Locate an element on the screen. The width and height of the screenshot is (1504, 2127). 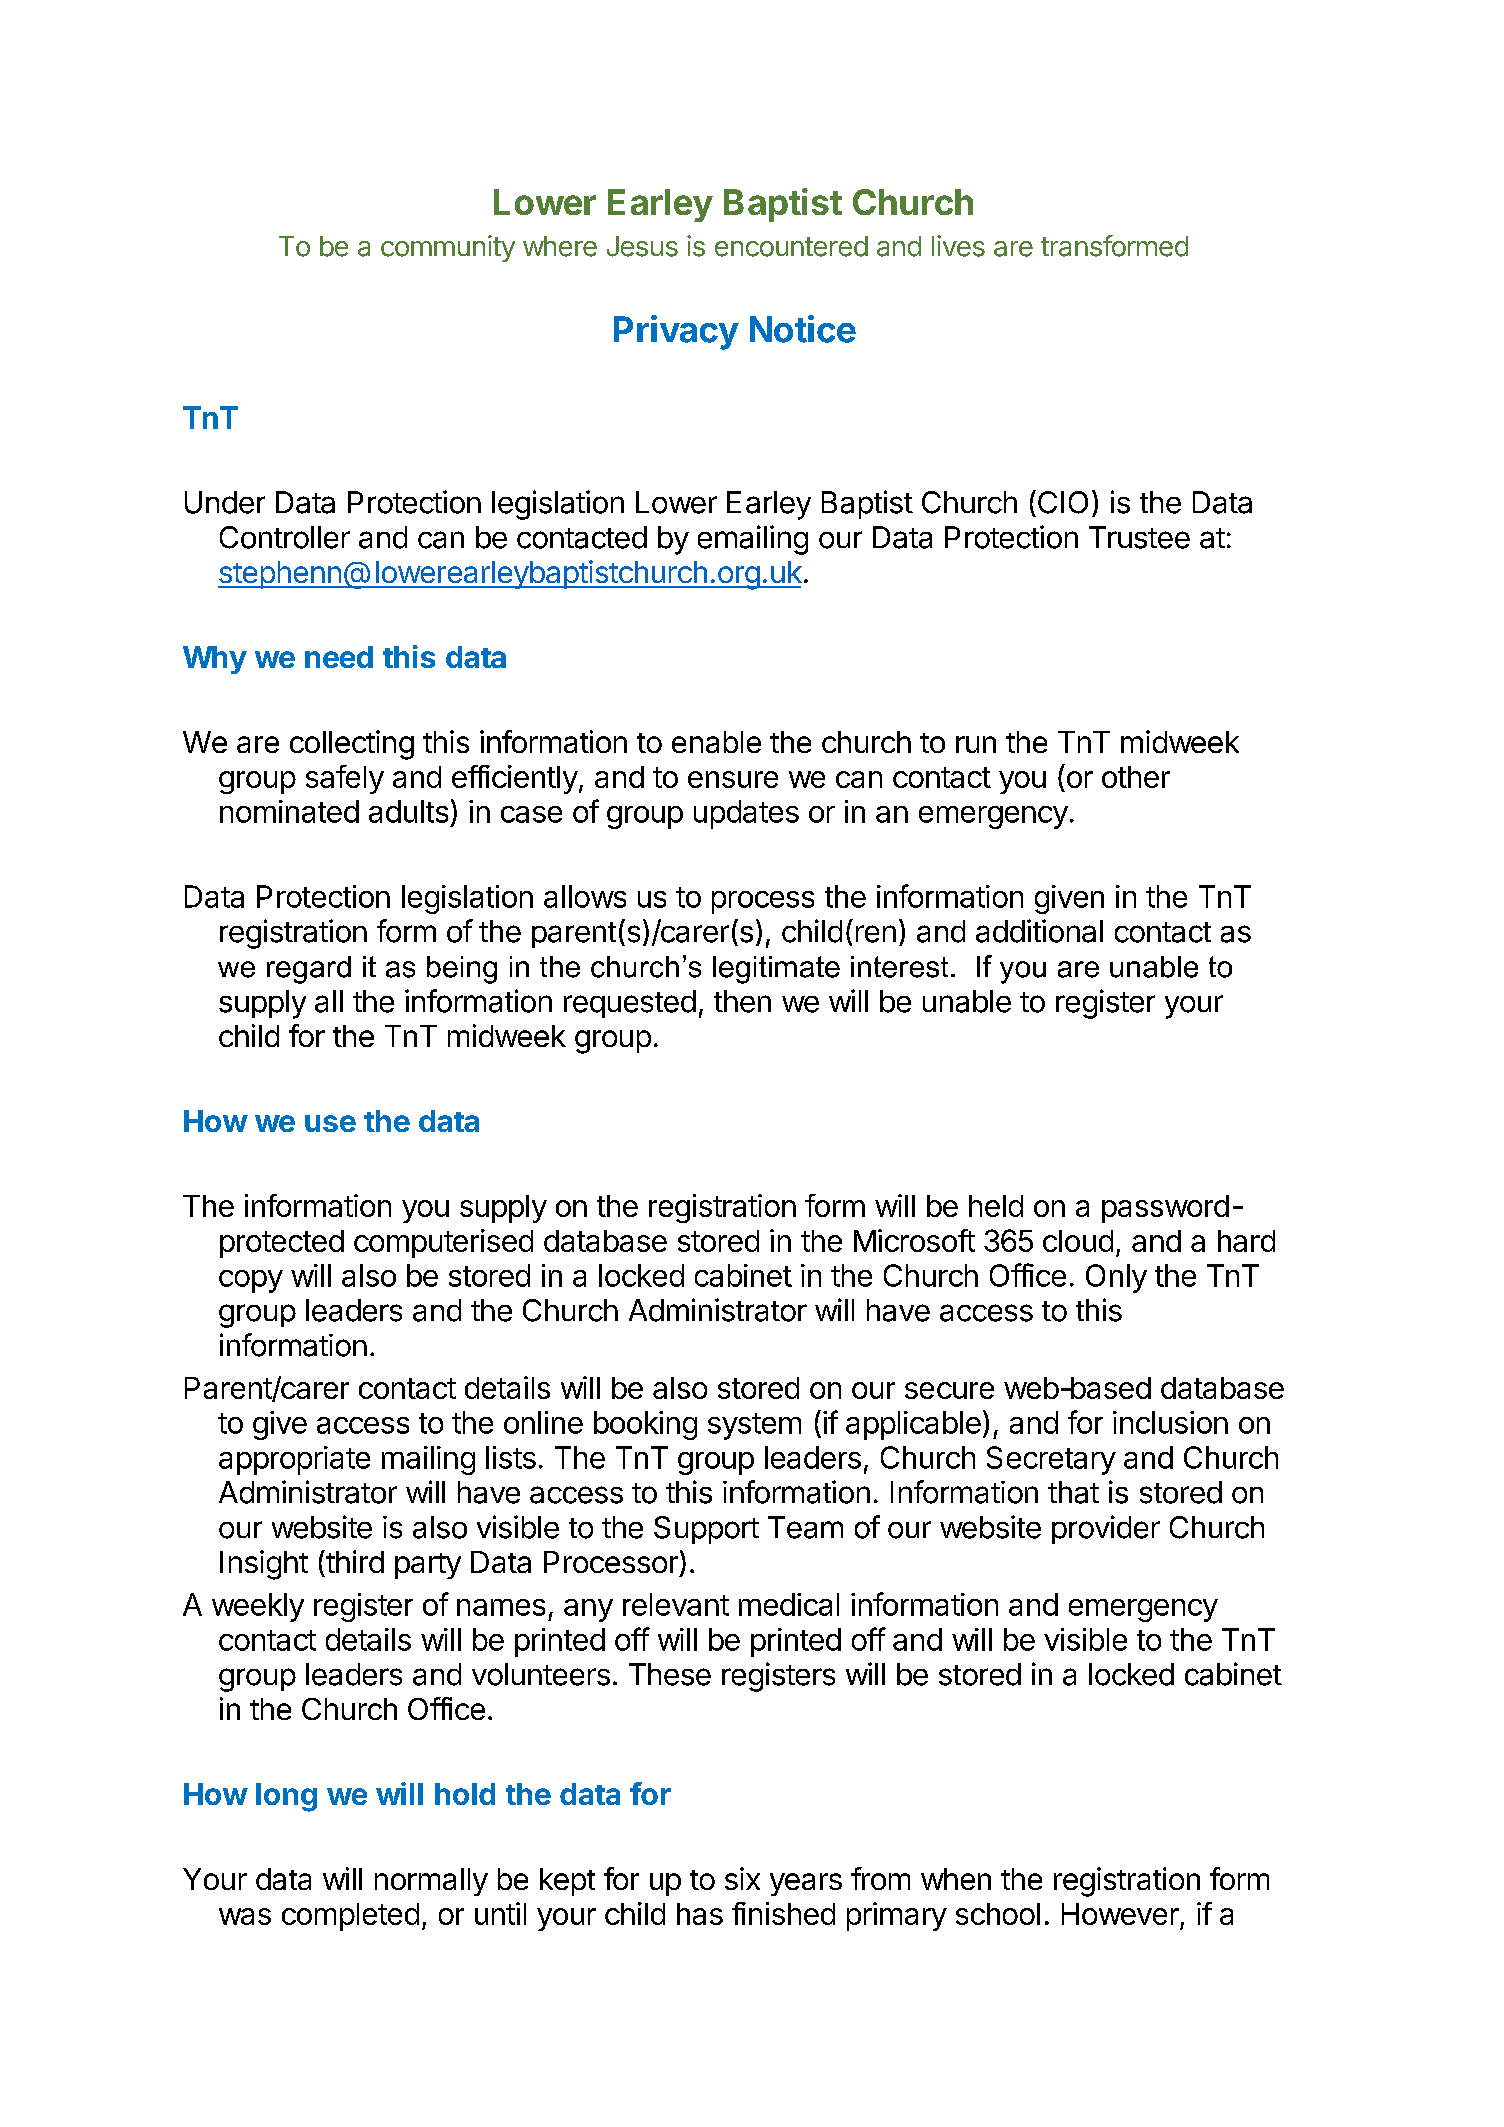
use is located at coordinates (330, 1123).
